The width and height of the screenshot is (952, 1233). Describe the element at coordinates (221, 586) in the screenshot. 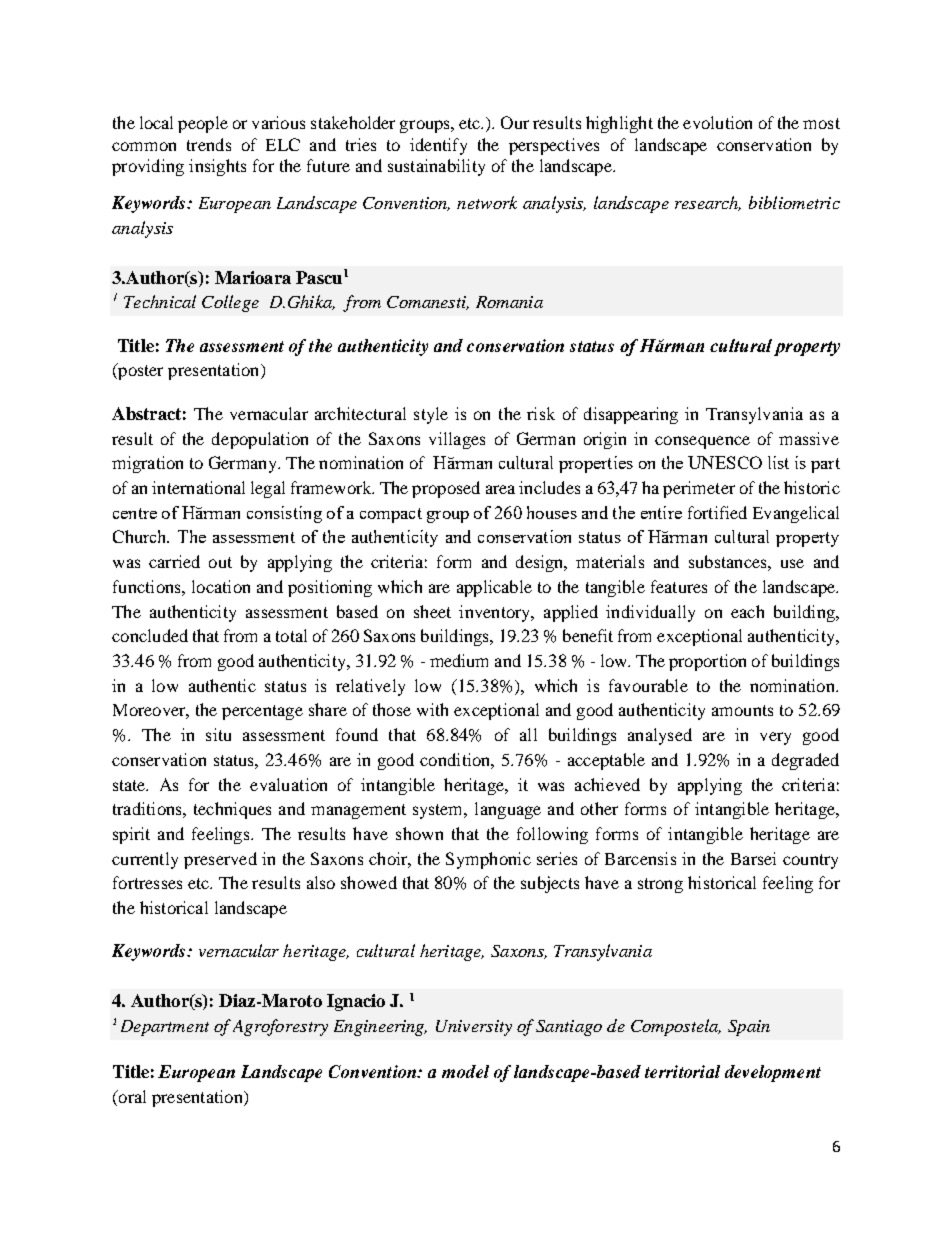

I see `location` at that location.
